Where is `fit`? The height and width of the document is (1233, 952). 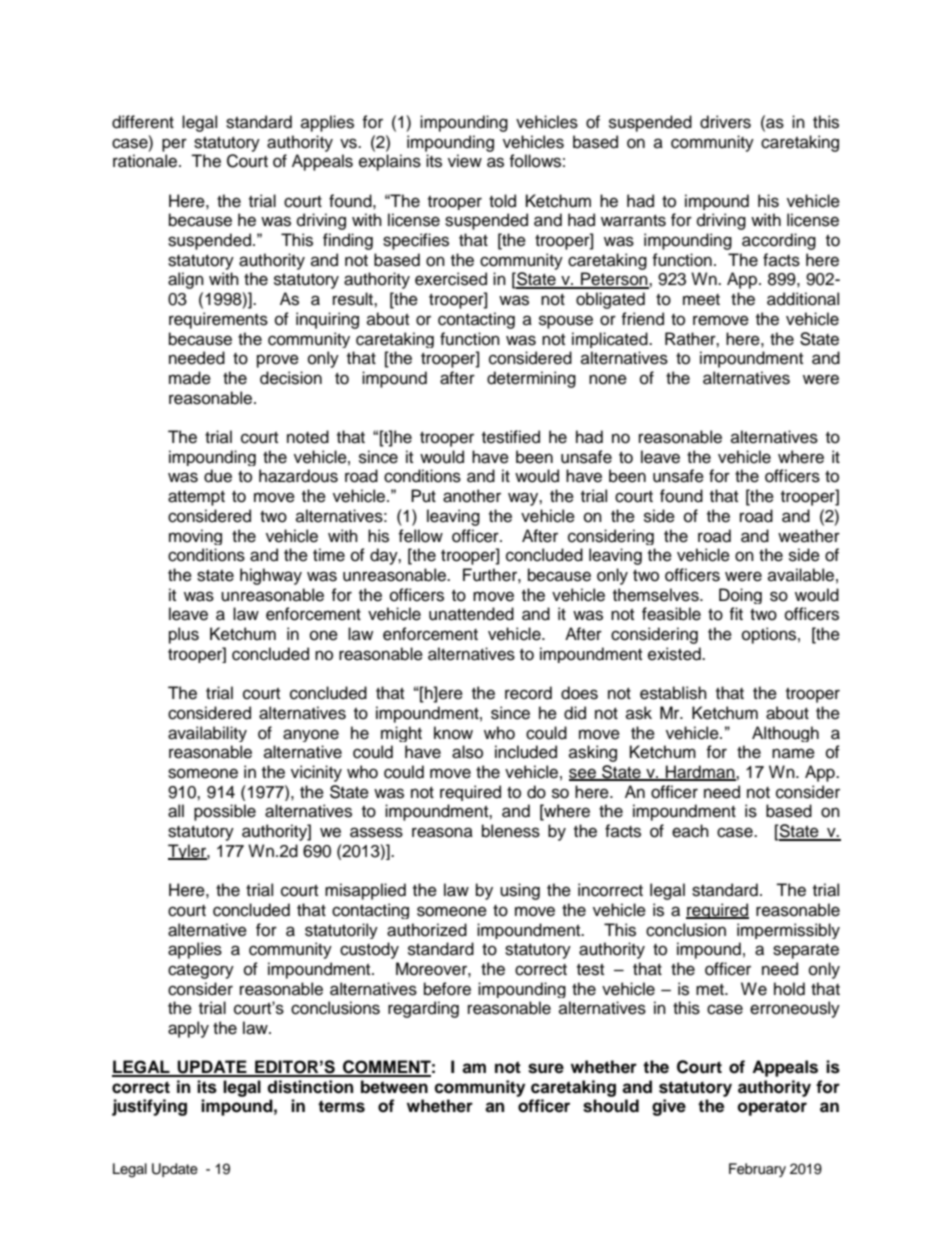
fit is located at coordinates (736, 613).
